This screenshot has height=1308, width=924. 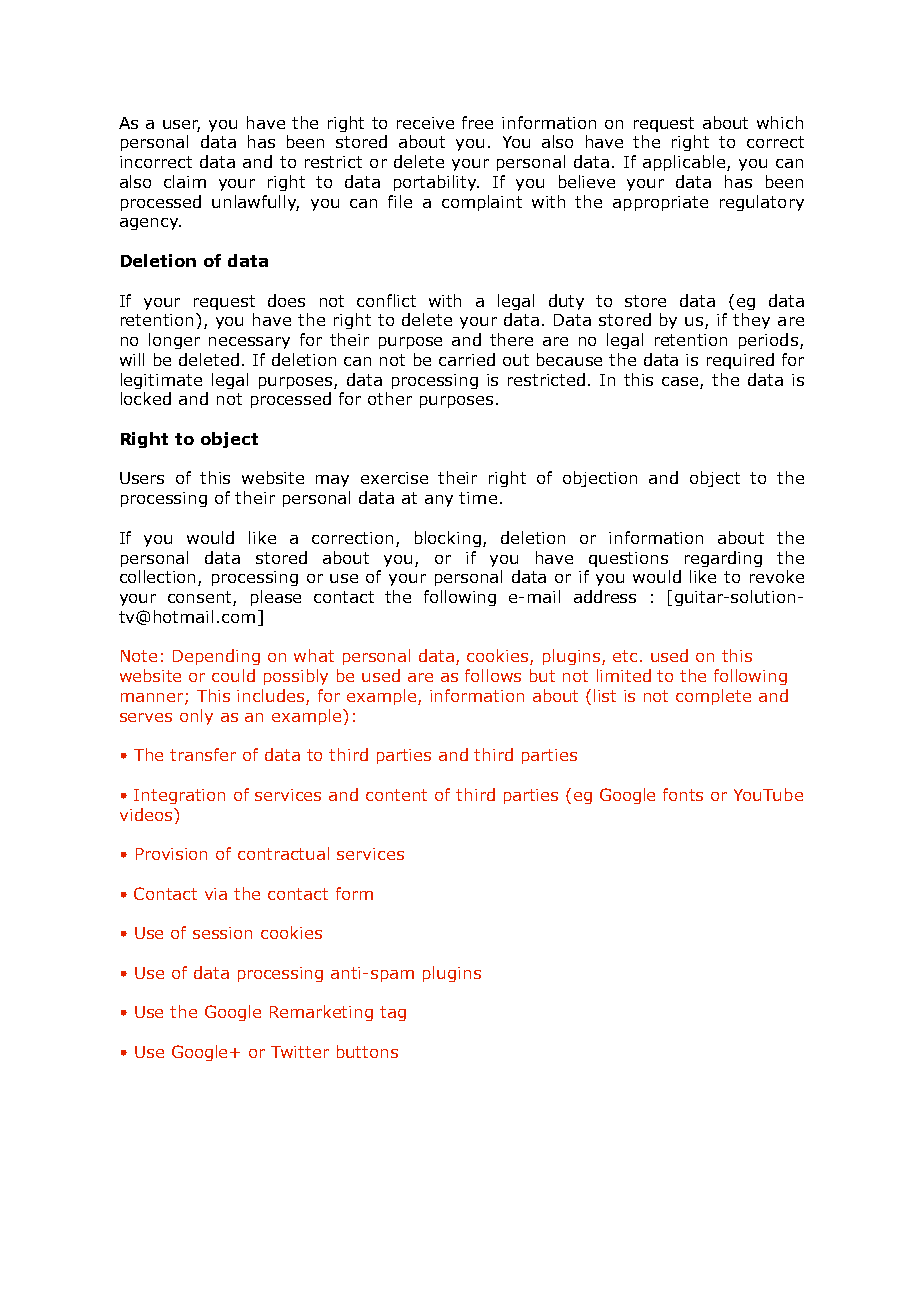 What do you see at coordinates (493, 675) in the screenshot?
I see `follows` at bounding box center [493, 675].
